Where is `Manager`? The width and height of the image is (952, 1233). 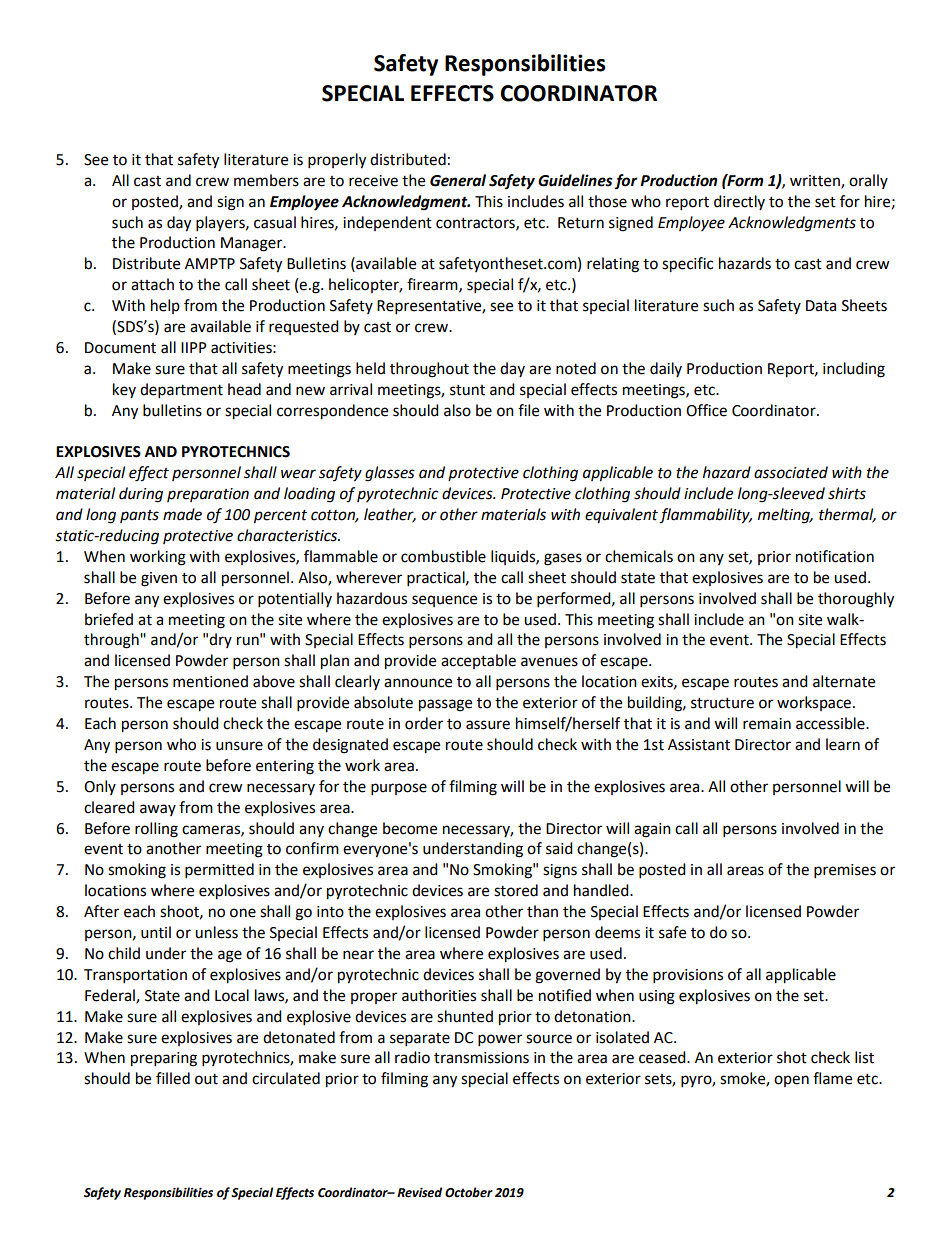 Manager is located at coordinates (253, 244).
